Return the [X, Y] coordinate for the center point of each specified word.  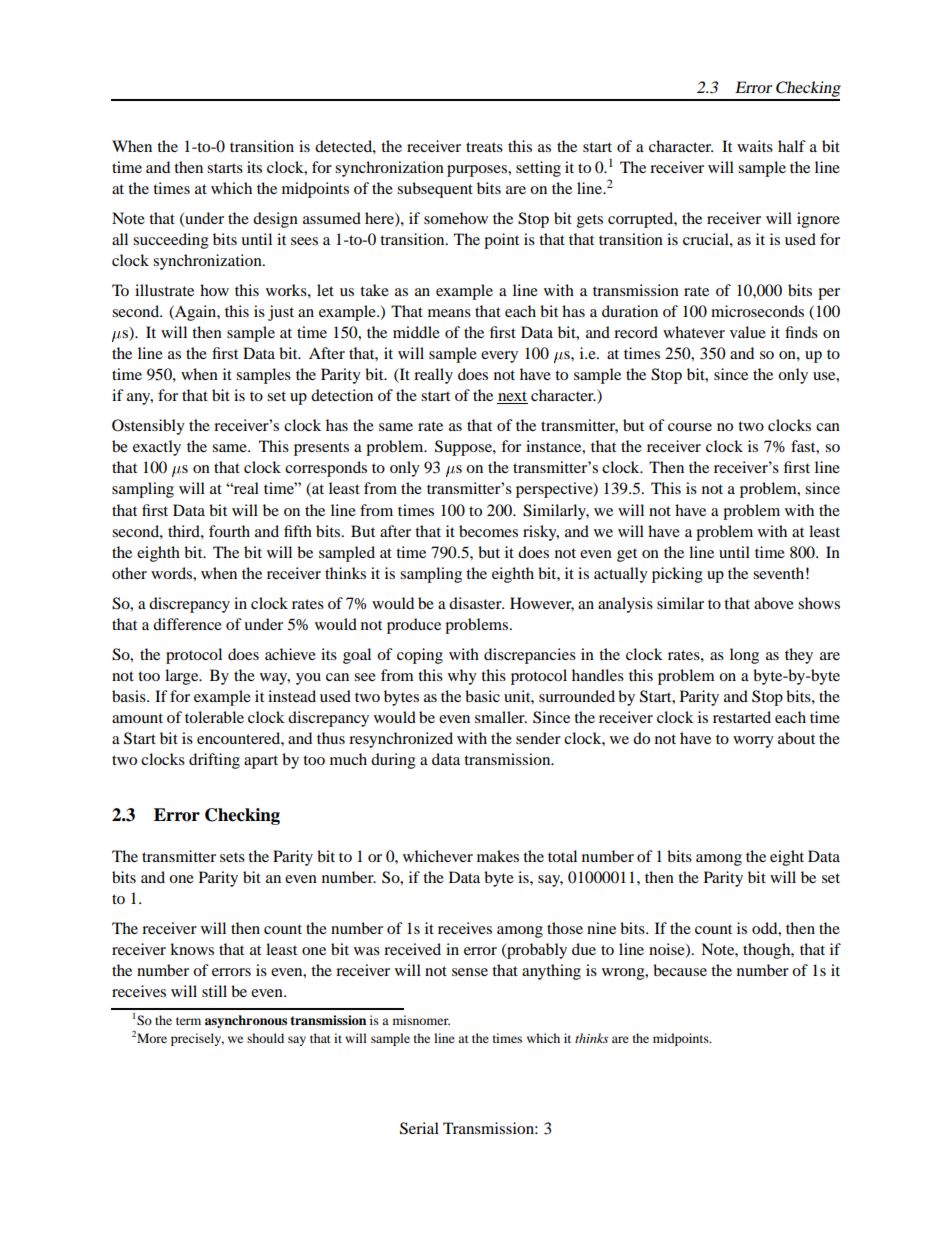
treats [484, 147]
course [690, 427]
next [512, 397]
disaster [476, 603]
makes [498, 856]
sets [232, 857]
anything [551, 972]
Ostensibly [148, 427]
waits [755, 146]
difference [187, 624]
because [680, 970]
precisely [197, 1039]
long [744, 656]
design [275, 220]
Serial [419, 1128]
